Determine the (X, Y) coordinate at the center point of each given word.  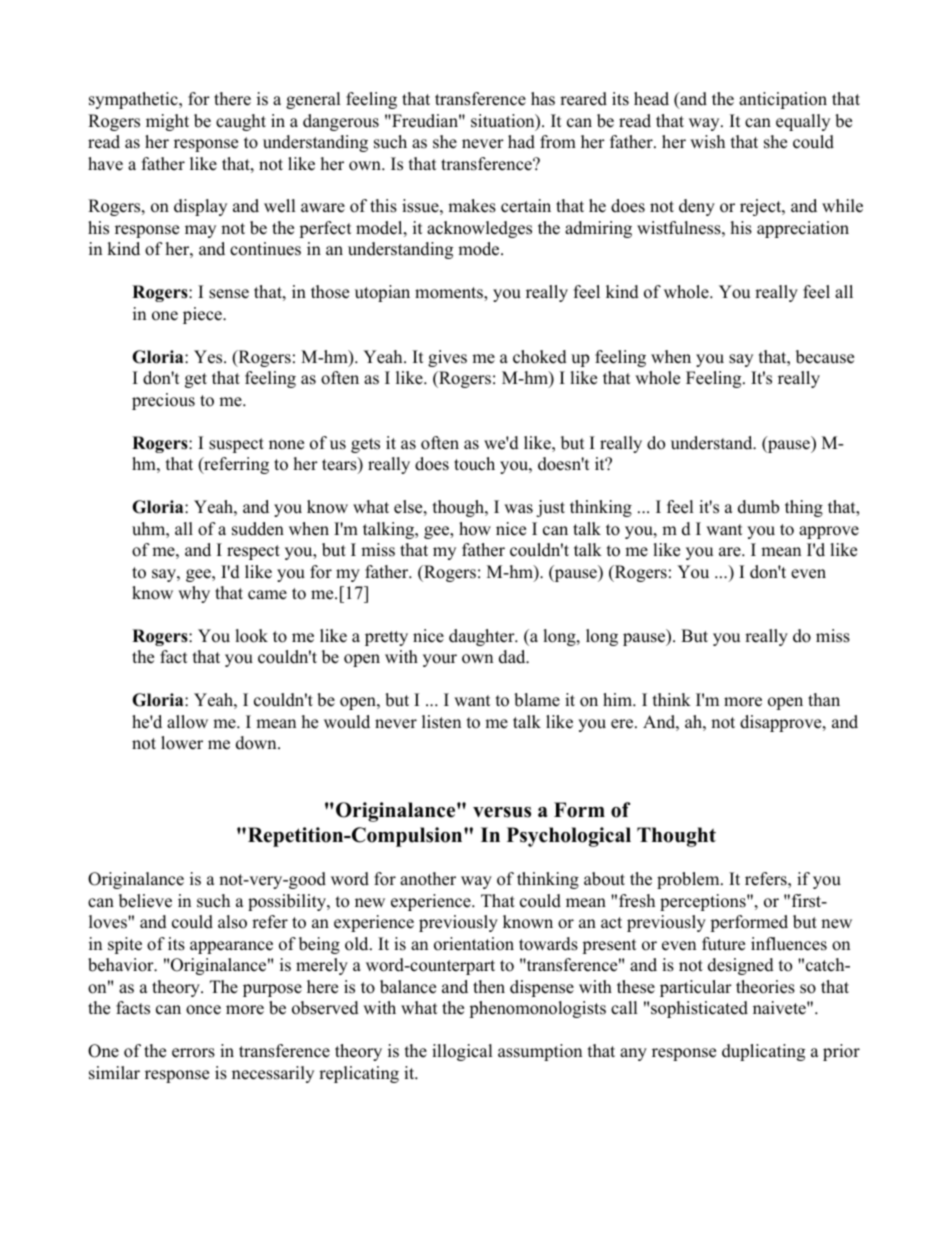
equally (803, 122)
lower (182, 743)
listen (441, 722)
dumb (758, 507)
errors (193, 1053)
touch (474, 464)
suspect (236, 445)
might (167, 122)
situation (504, 122)
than (824, 699)
